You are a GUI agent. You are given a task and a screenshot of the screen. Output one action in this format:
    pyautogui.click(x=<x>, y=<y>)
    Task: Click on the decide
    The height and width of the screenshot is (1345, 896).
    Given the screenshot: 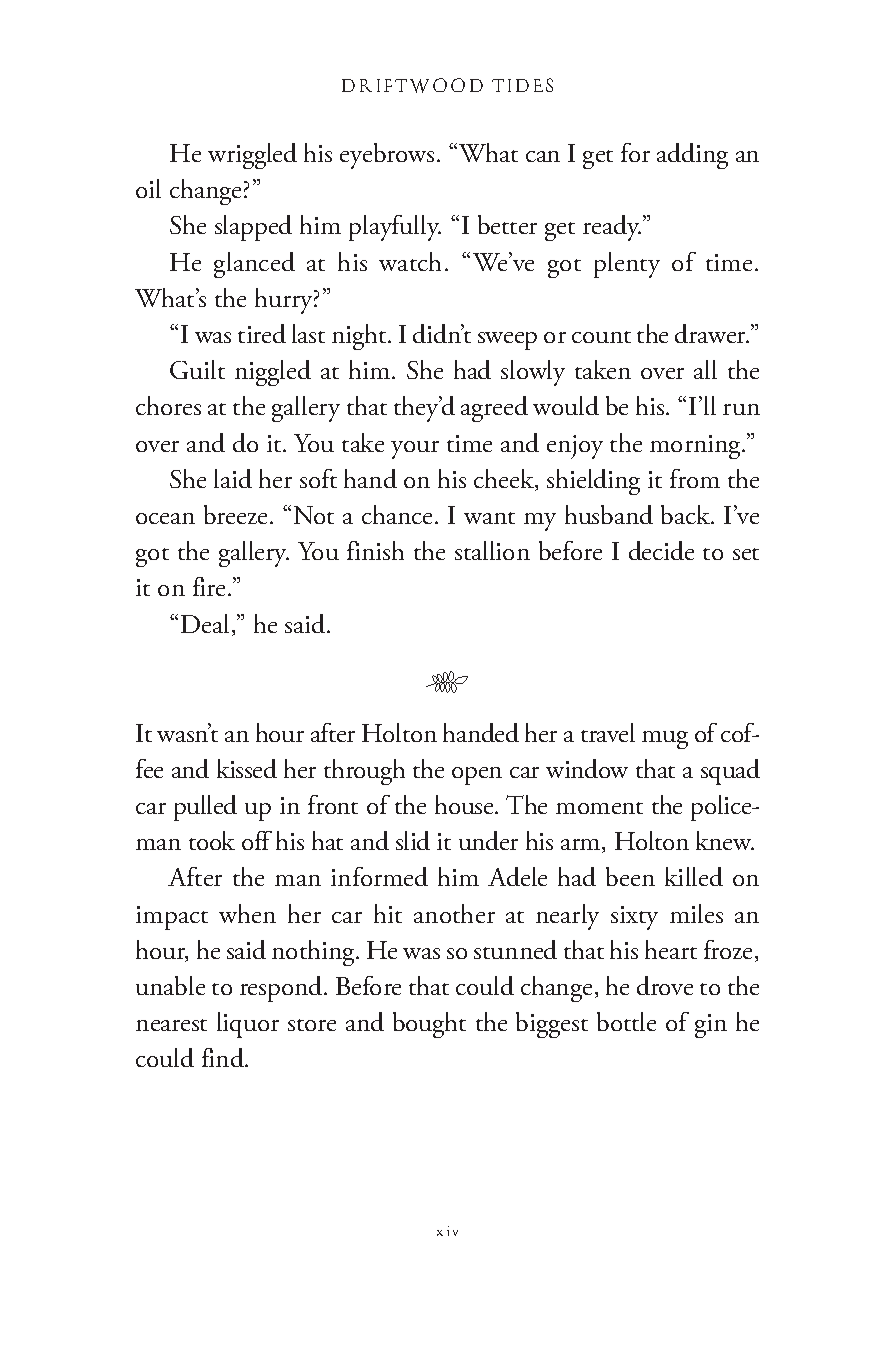 What is the action you would take?
    pyautogui.click(x=661, y=550)
